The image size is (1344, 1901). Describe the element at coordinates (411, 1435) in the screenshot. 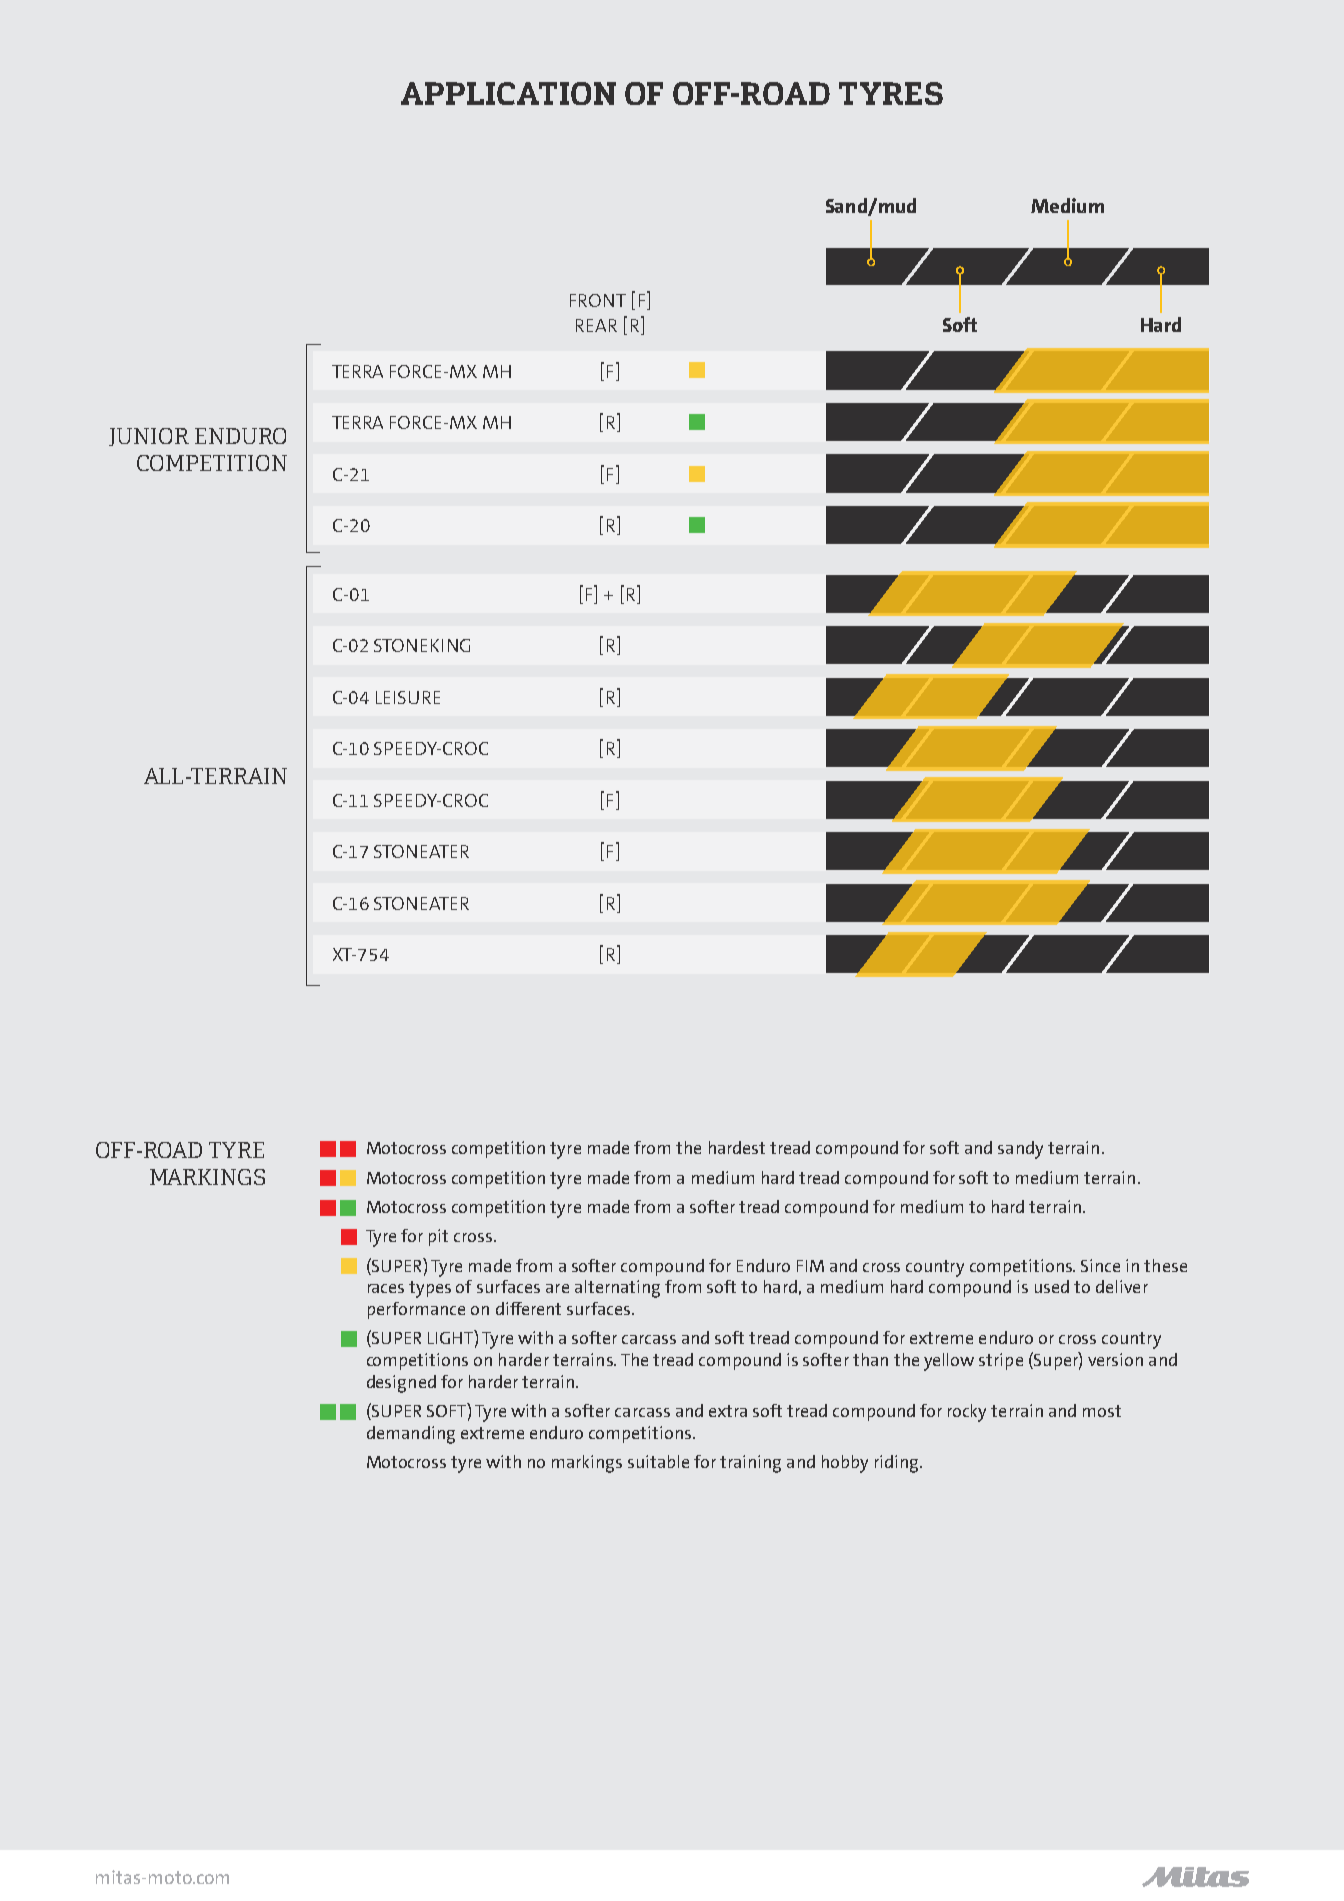

I see `demanding` at that location.
